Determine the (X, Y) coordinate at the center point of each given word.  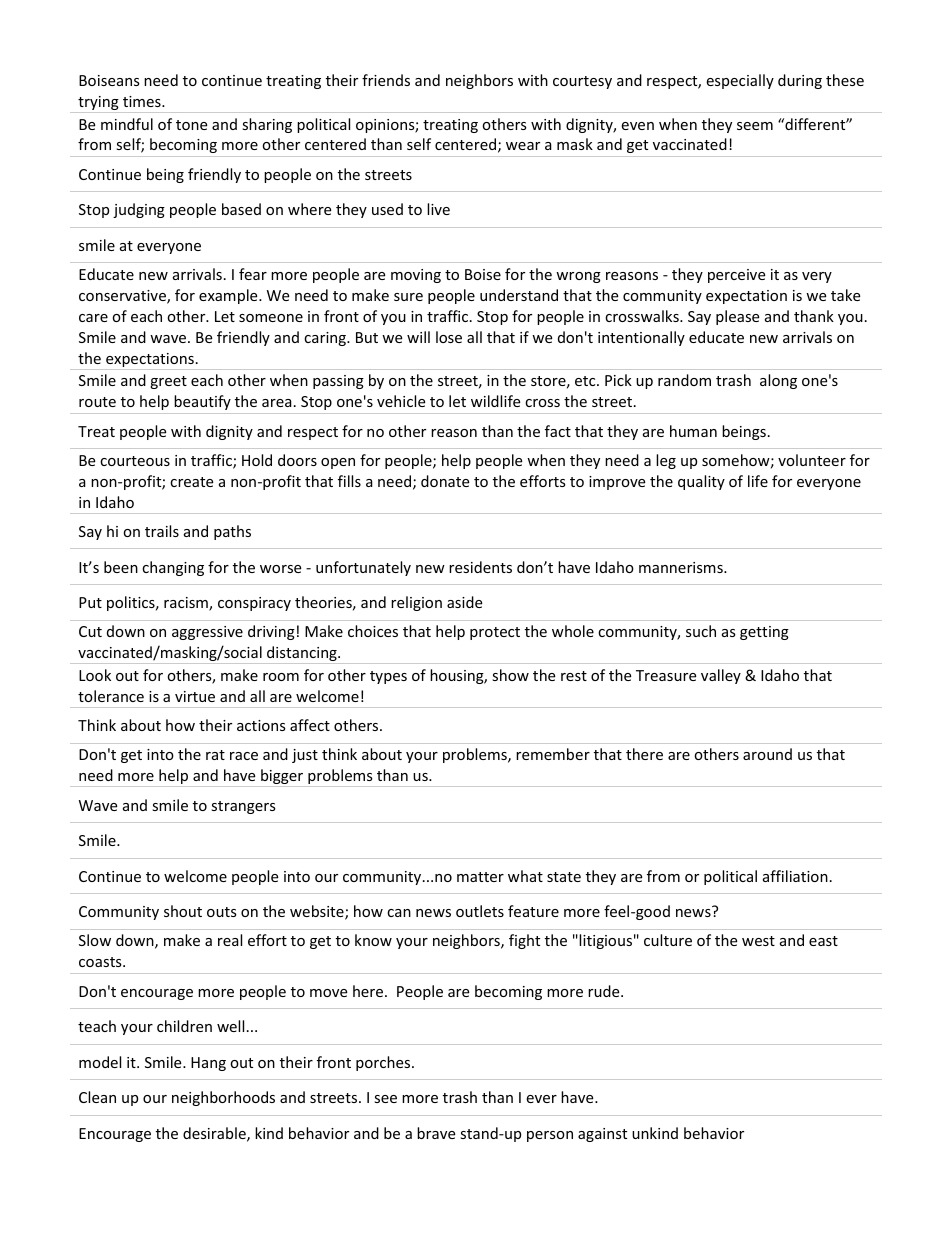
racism (187, 604)
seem (755, 126)
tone (191, 125)
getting (764, 633)
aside (464, 602)
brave (436, 1133)
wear (523, 146)
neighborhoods (223, 1098)
